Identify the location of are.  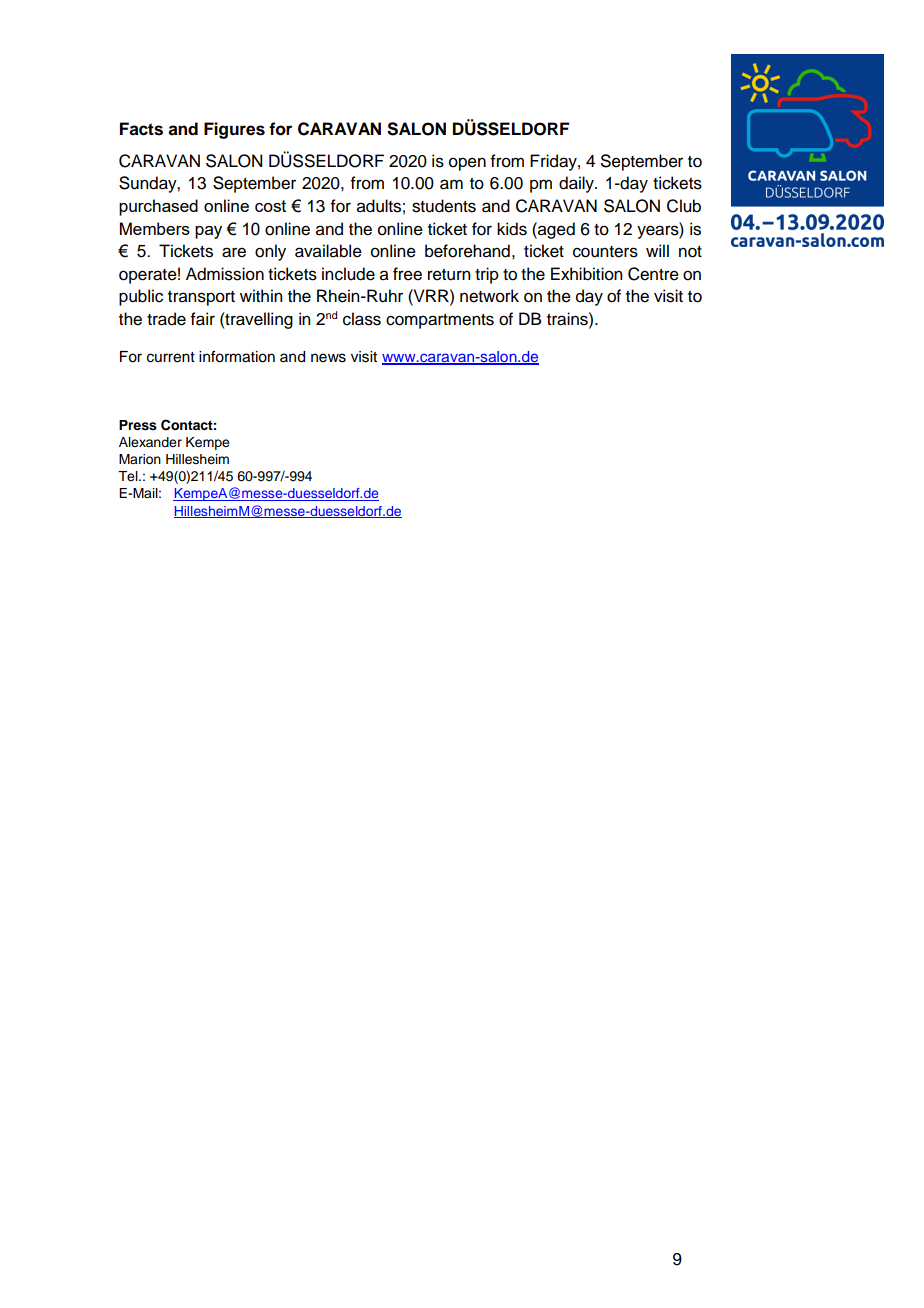
(234, 252).
